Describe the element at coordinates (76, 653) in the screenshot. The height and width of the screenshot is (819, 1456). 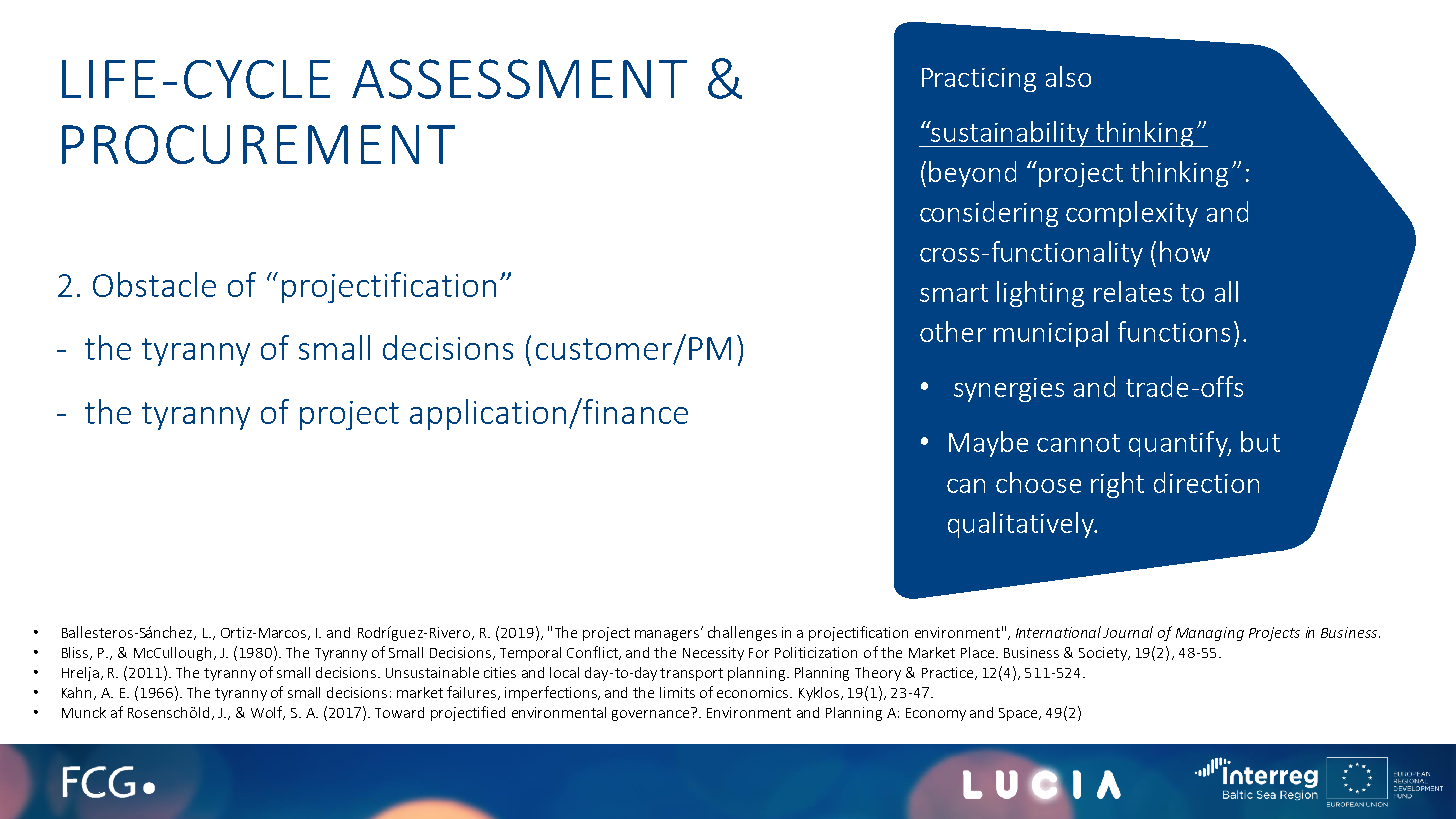
I see `Bliss` at that location.
